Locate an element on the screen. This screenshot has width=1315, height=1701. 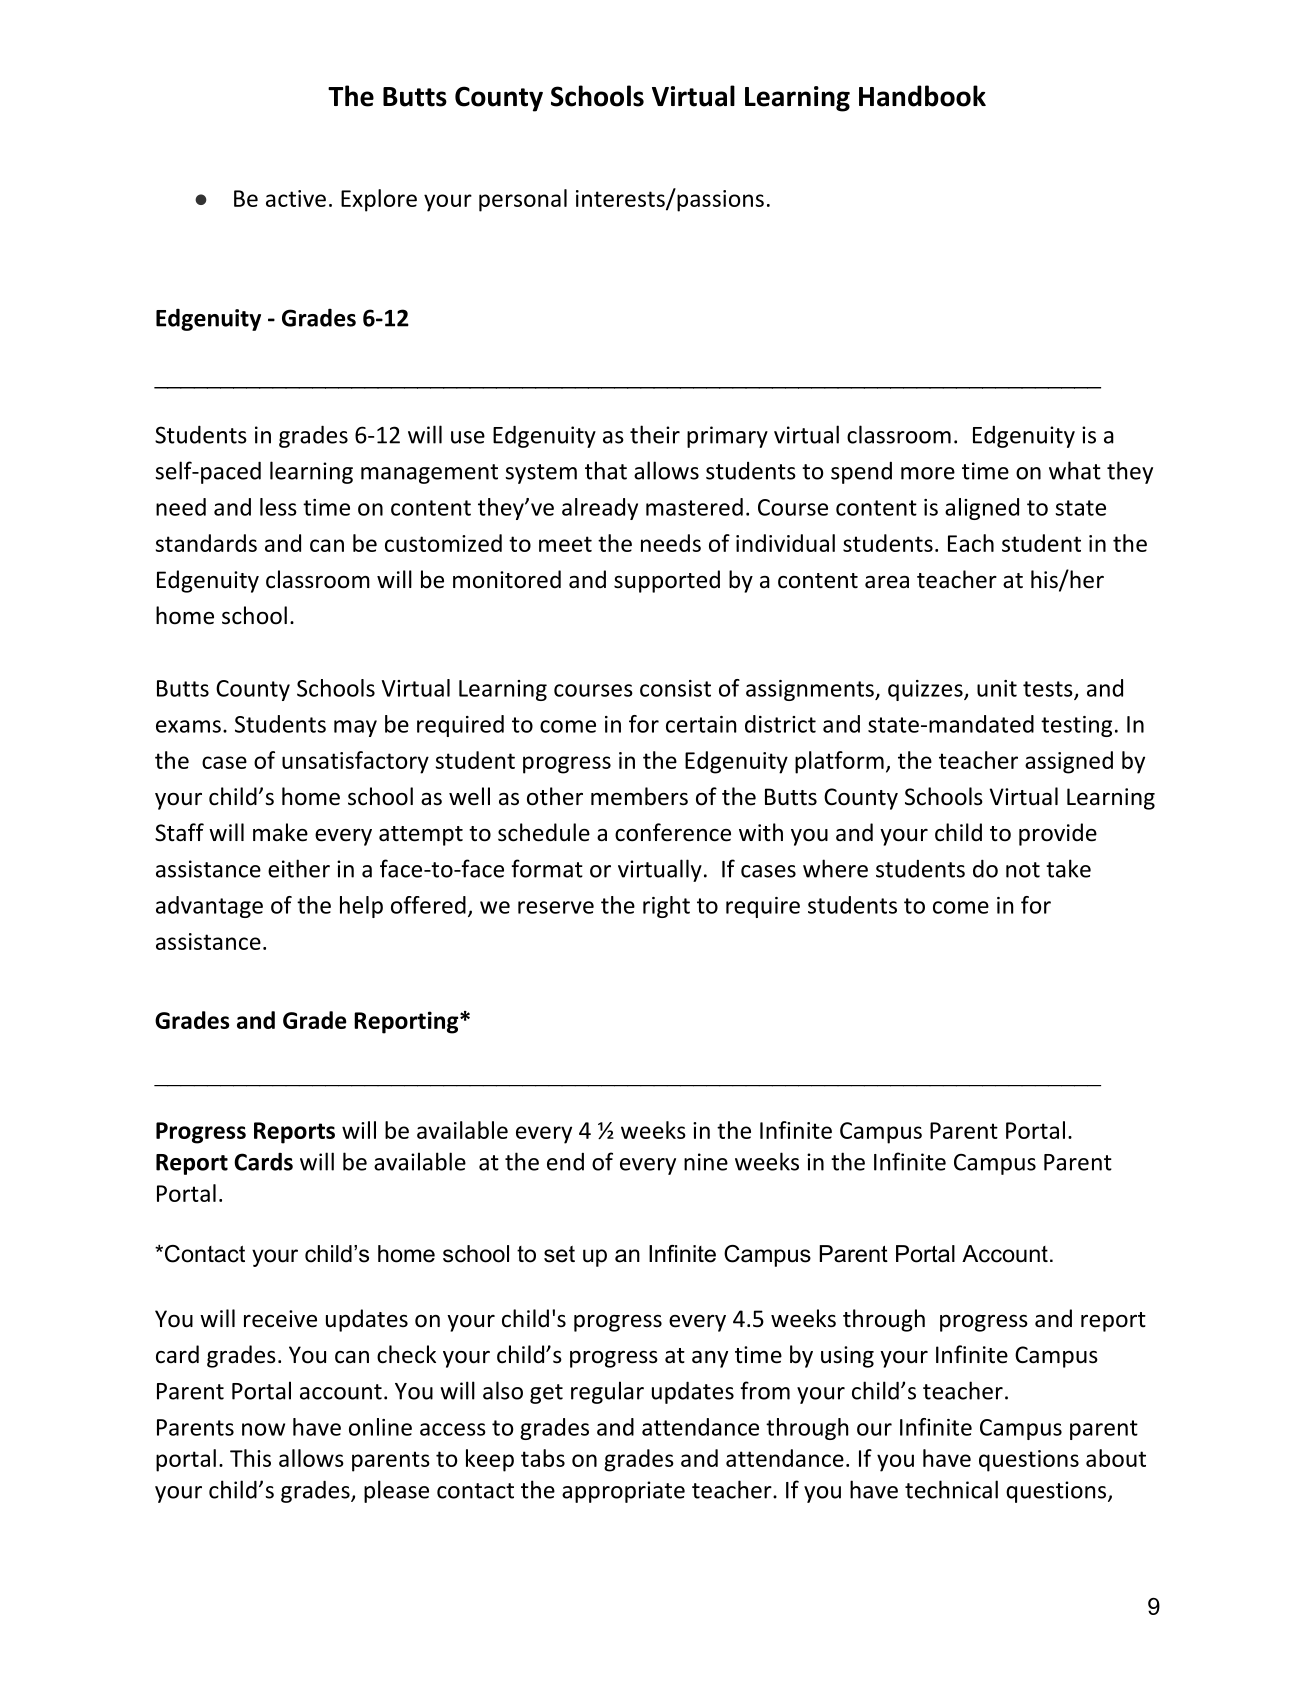
receive is located at coordinates (280, 1319).
